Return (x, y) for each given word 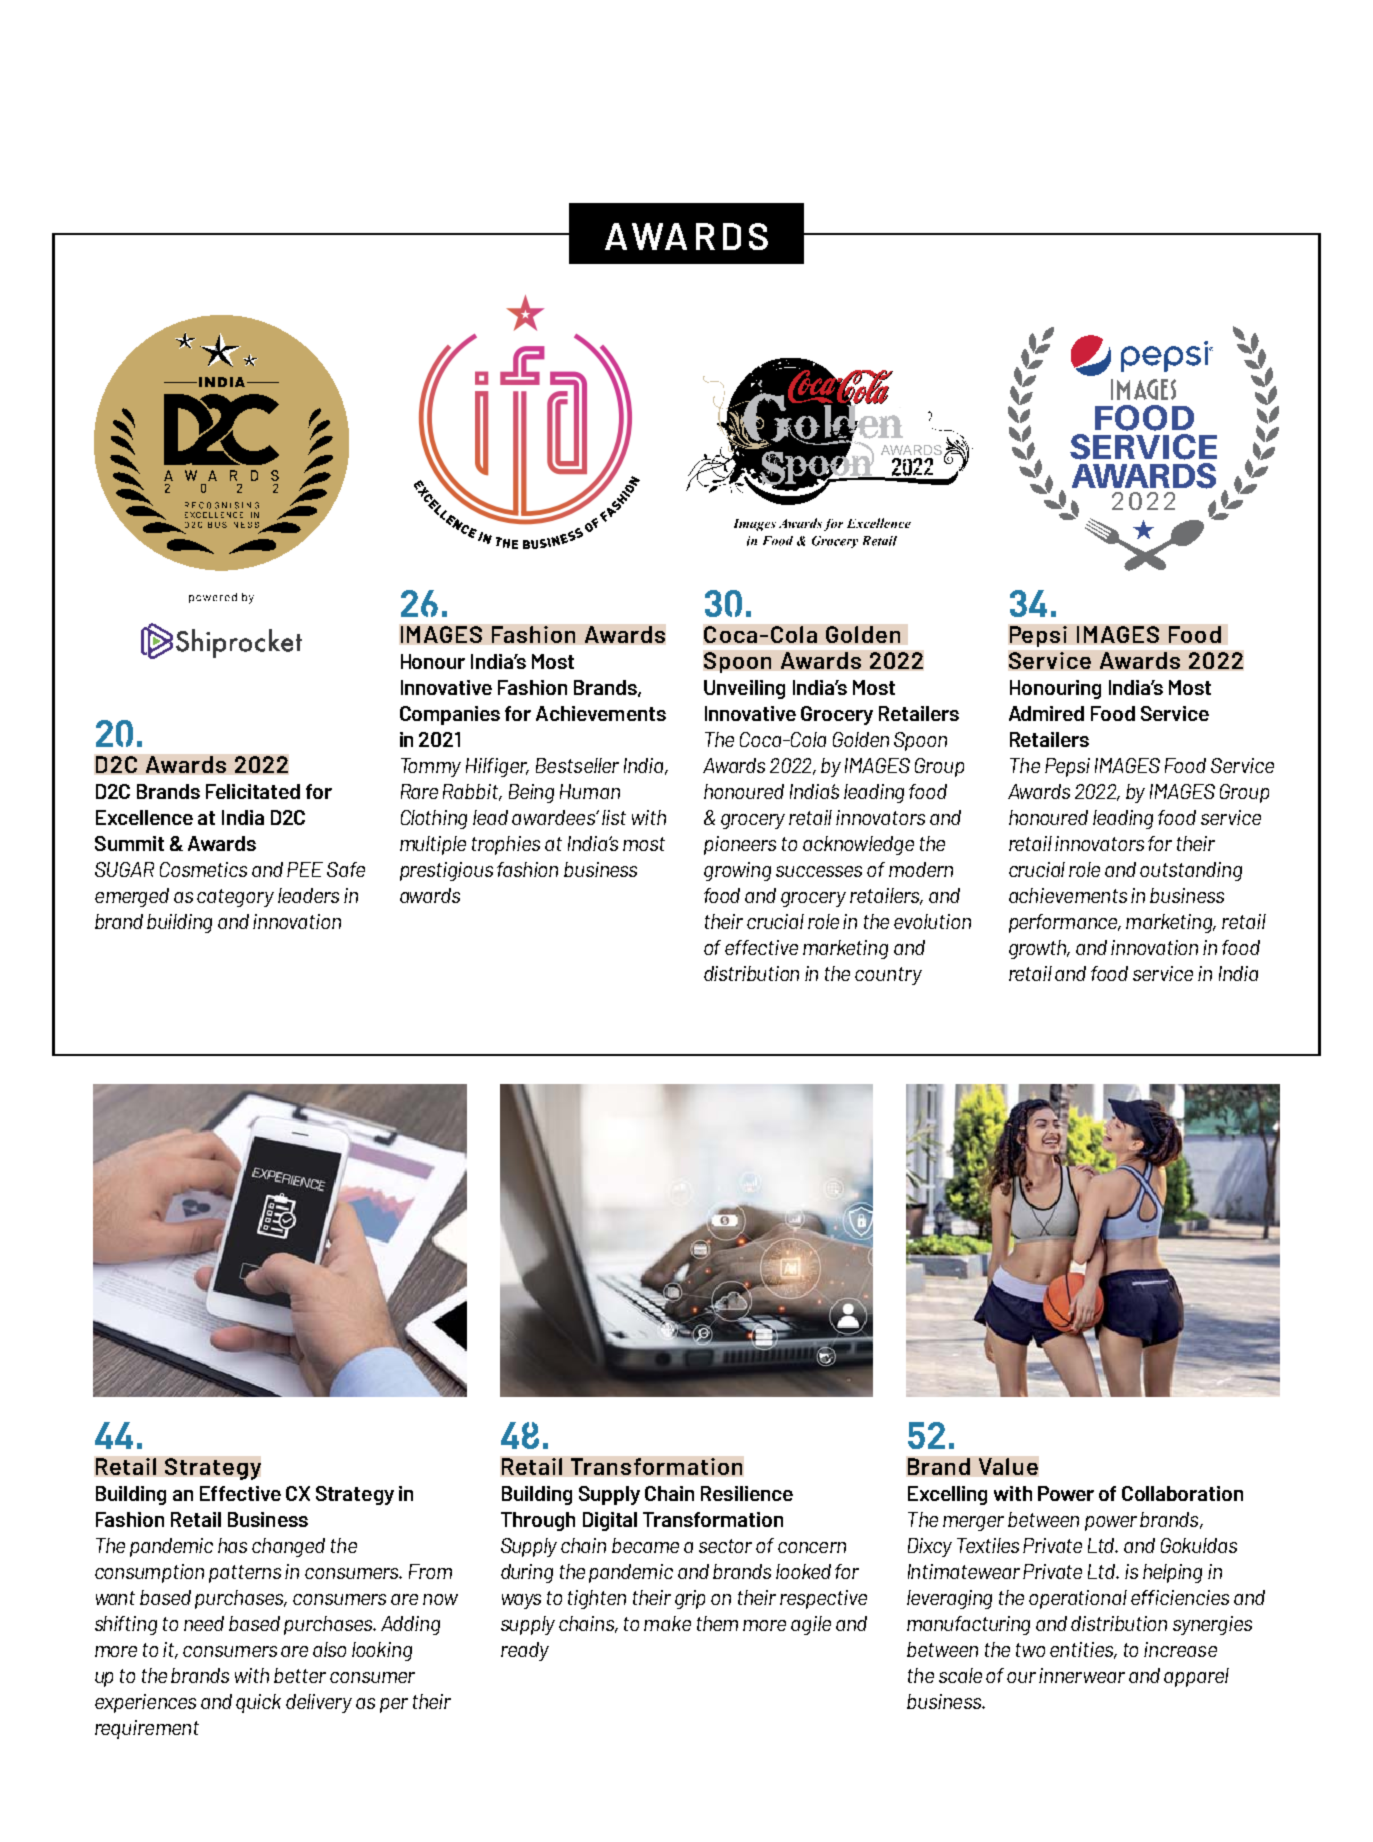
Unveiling (744, 689)
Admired (1046, 713)
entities (1083, 1650)
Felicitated (253, 791)
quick (258, 1703)
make (667, 1623)
